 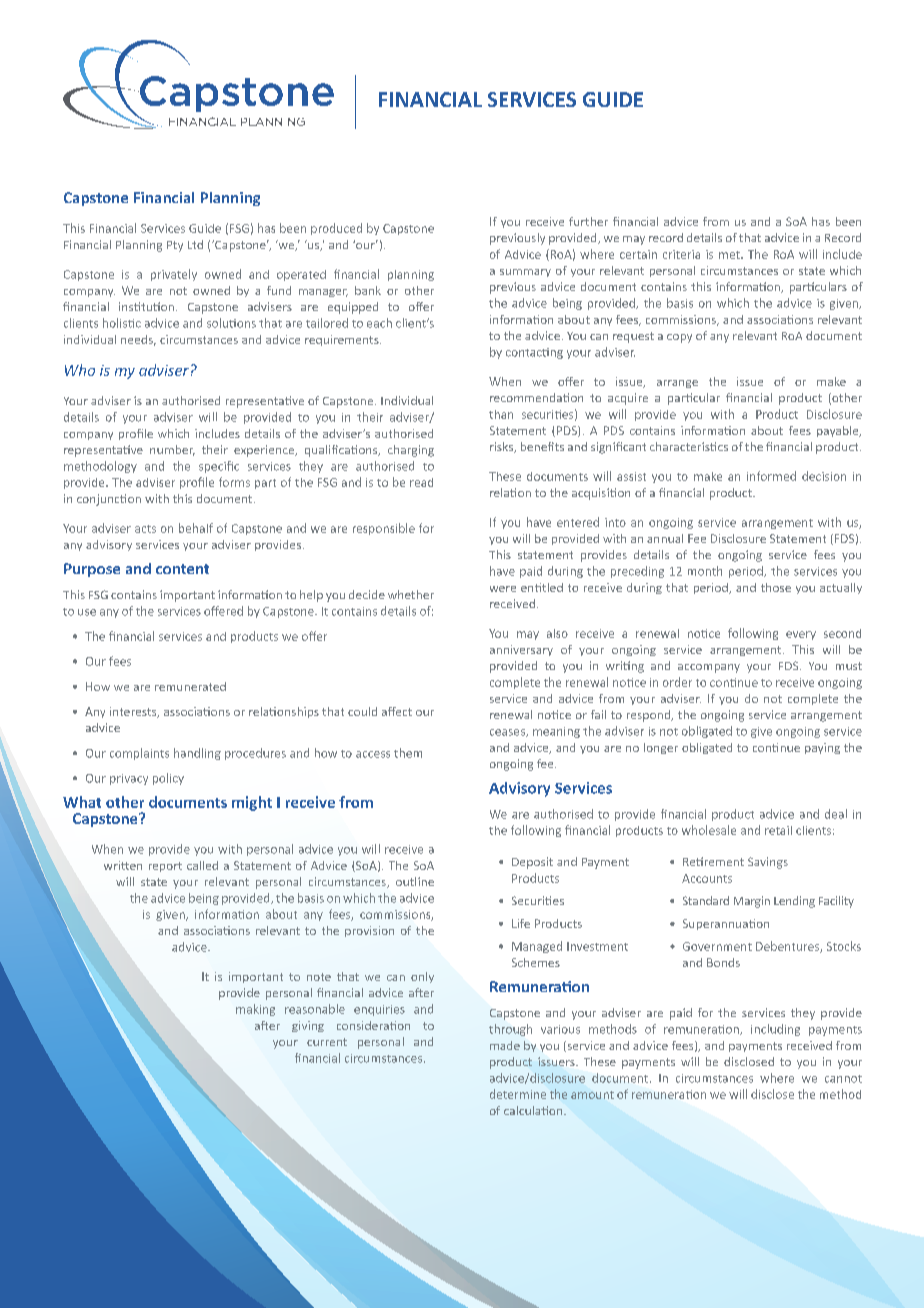 What do you see at coordinates (255, 1010) in the screenshot?
I see `making` at bounding box center [255, 1010].
